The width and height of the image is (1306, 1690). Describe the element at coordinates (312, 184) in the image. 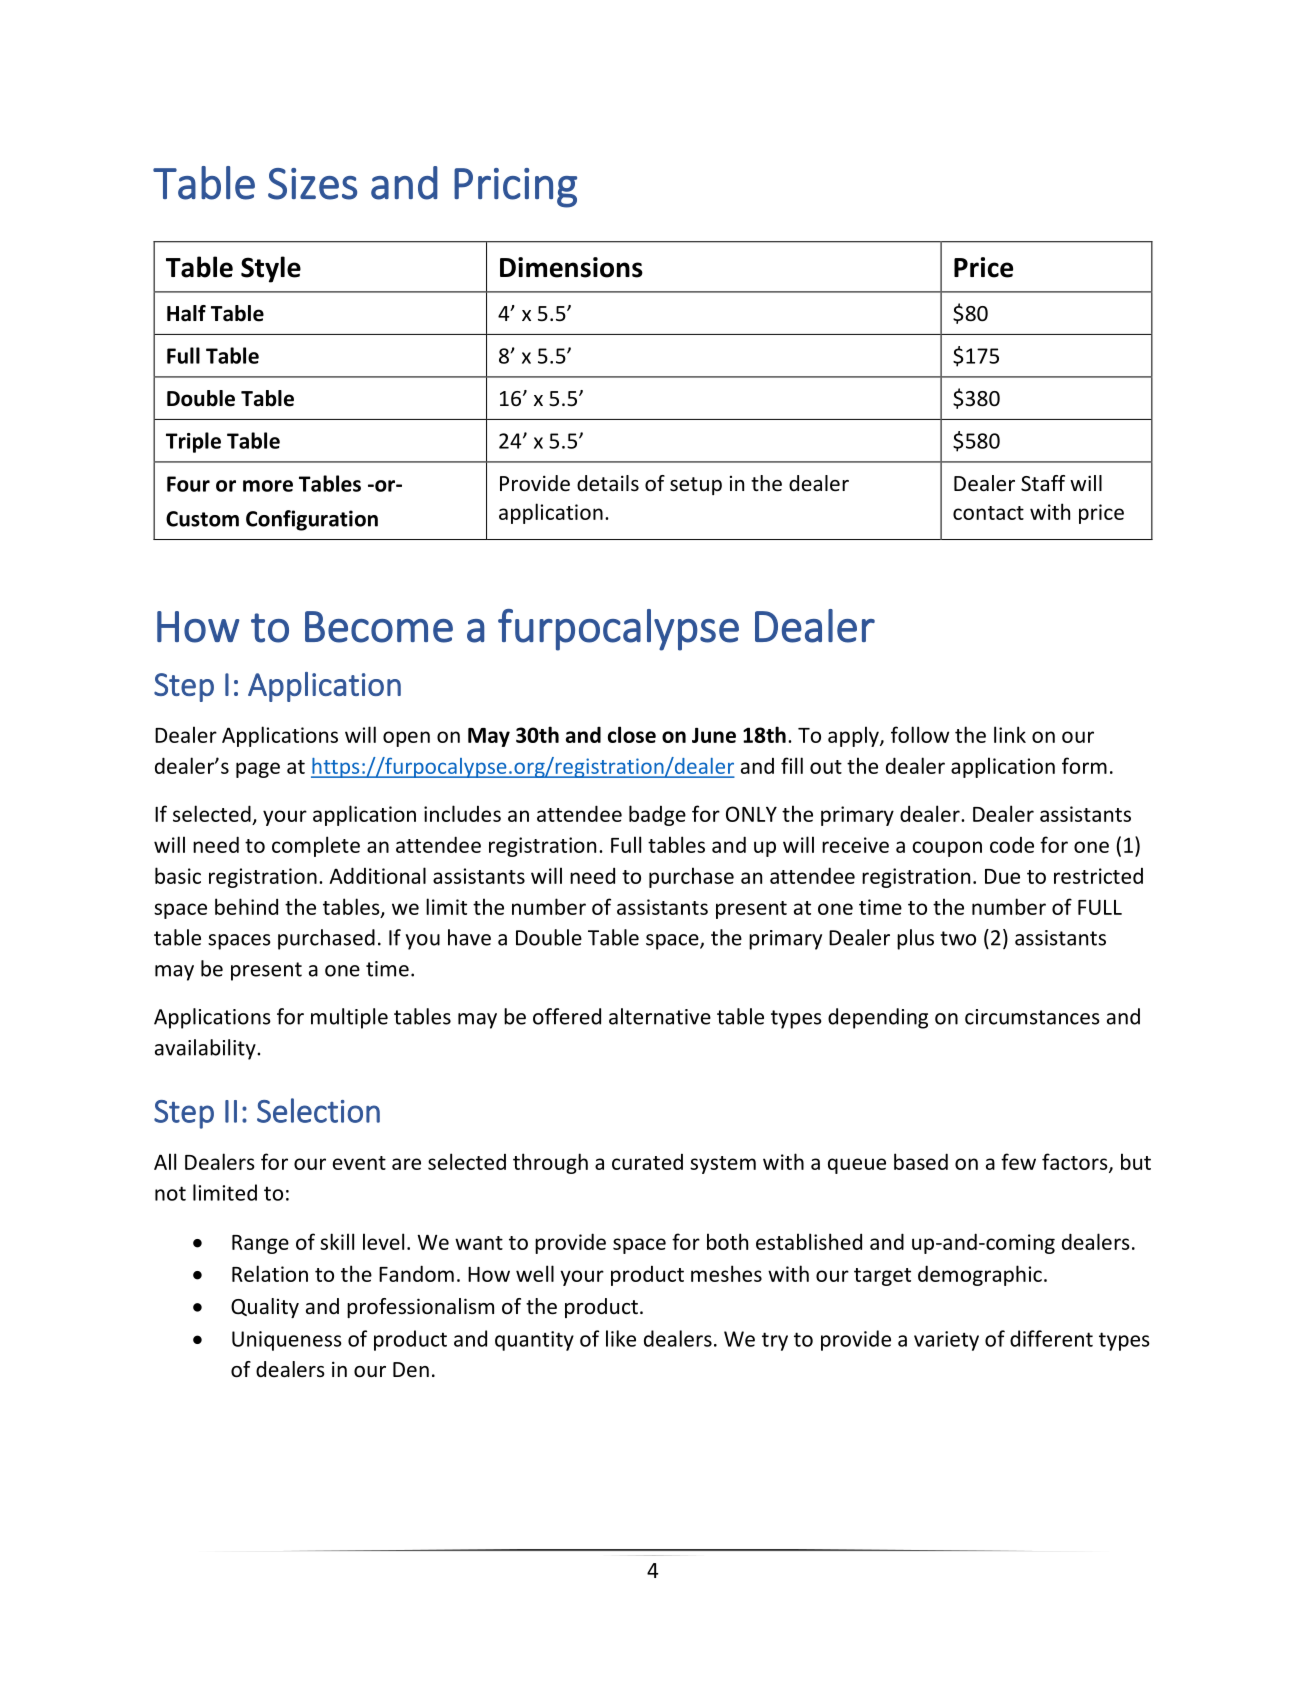

I see `Sizes` at that location.
